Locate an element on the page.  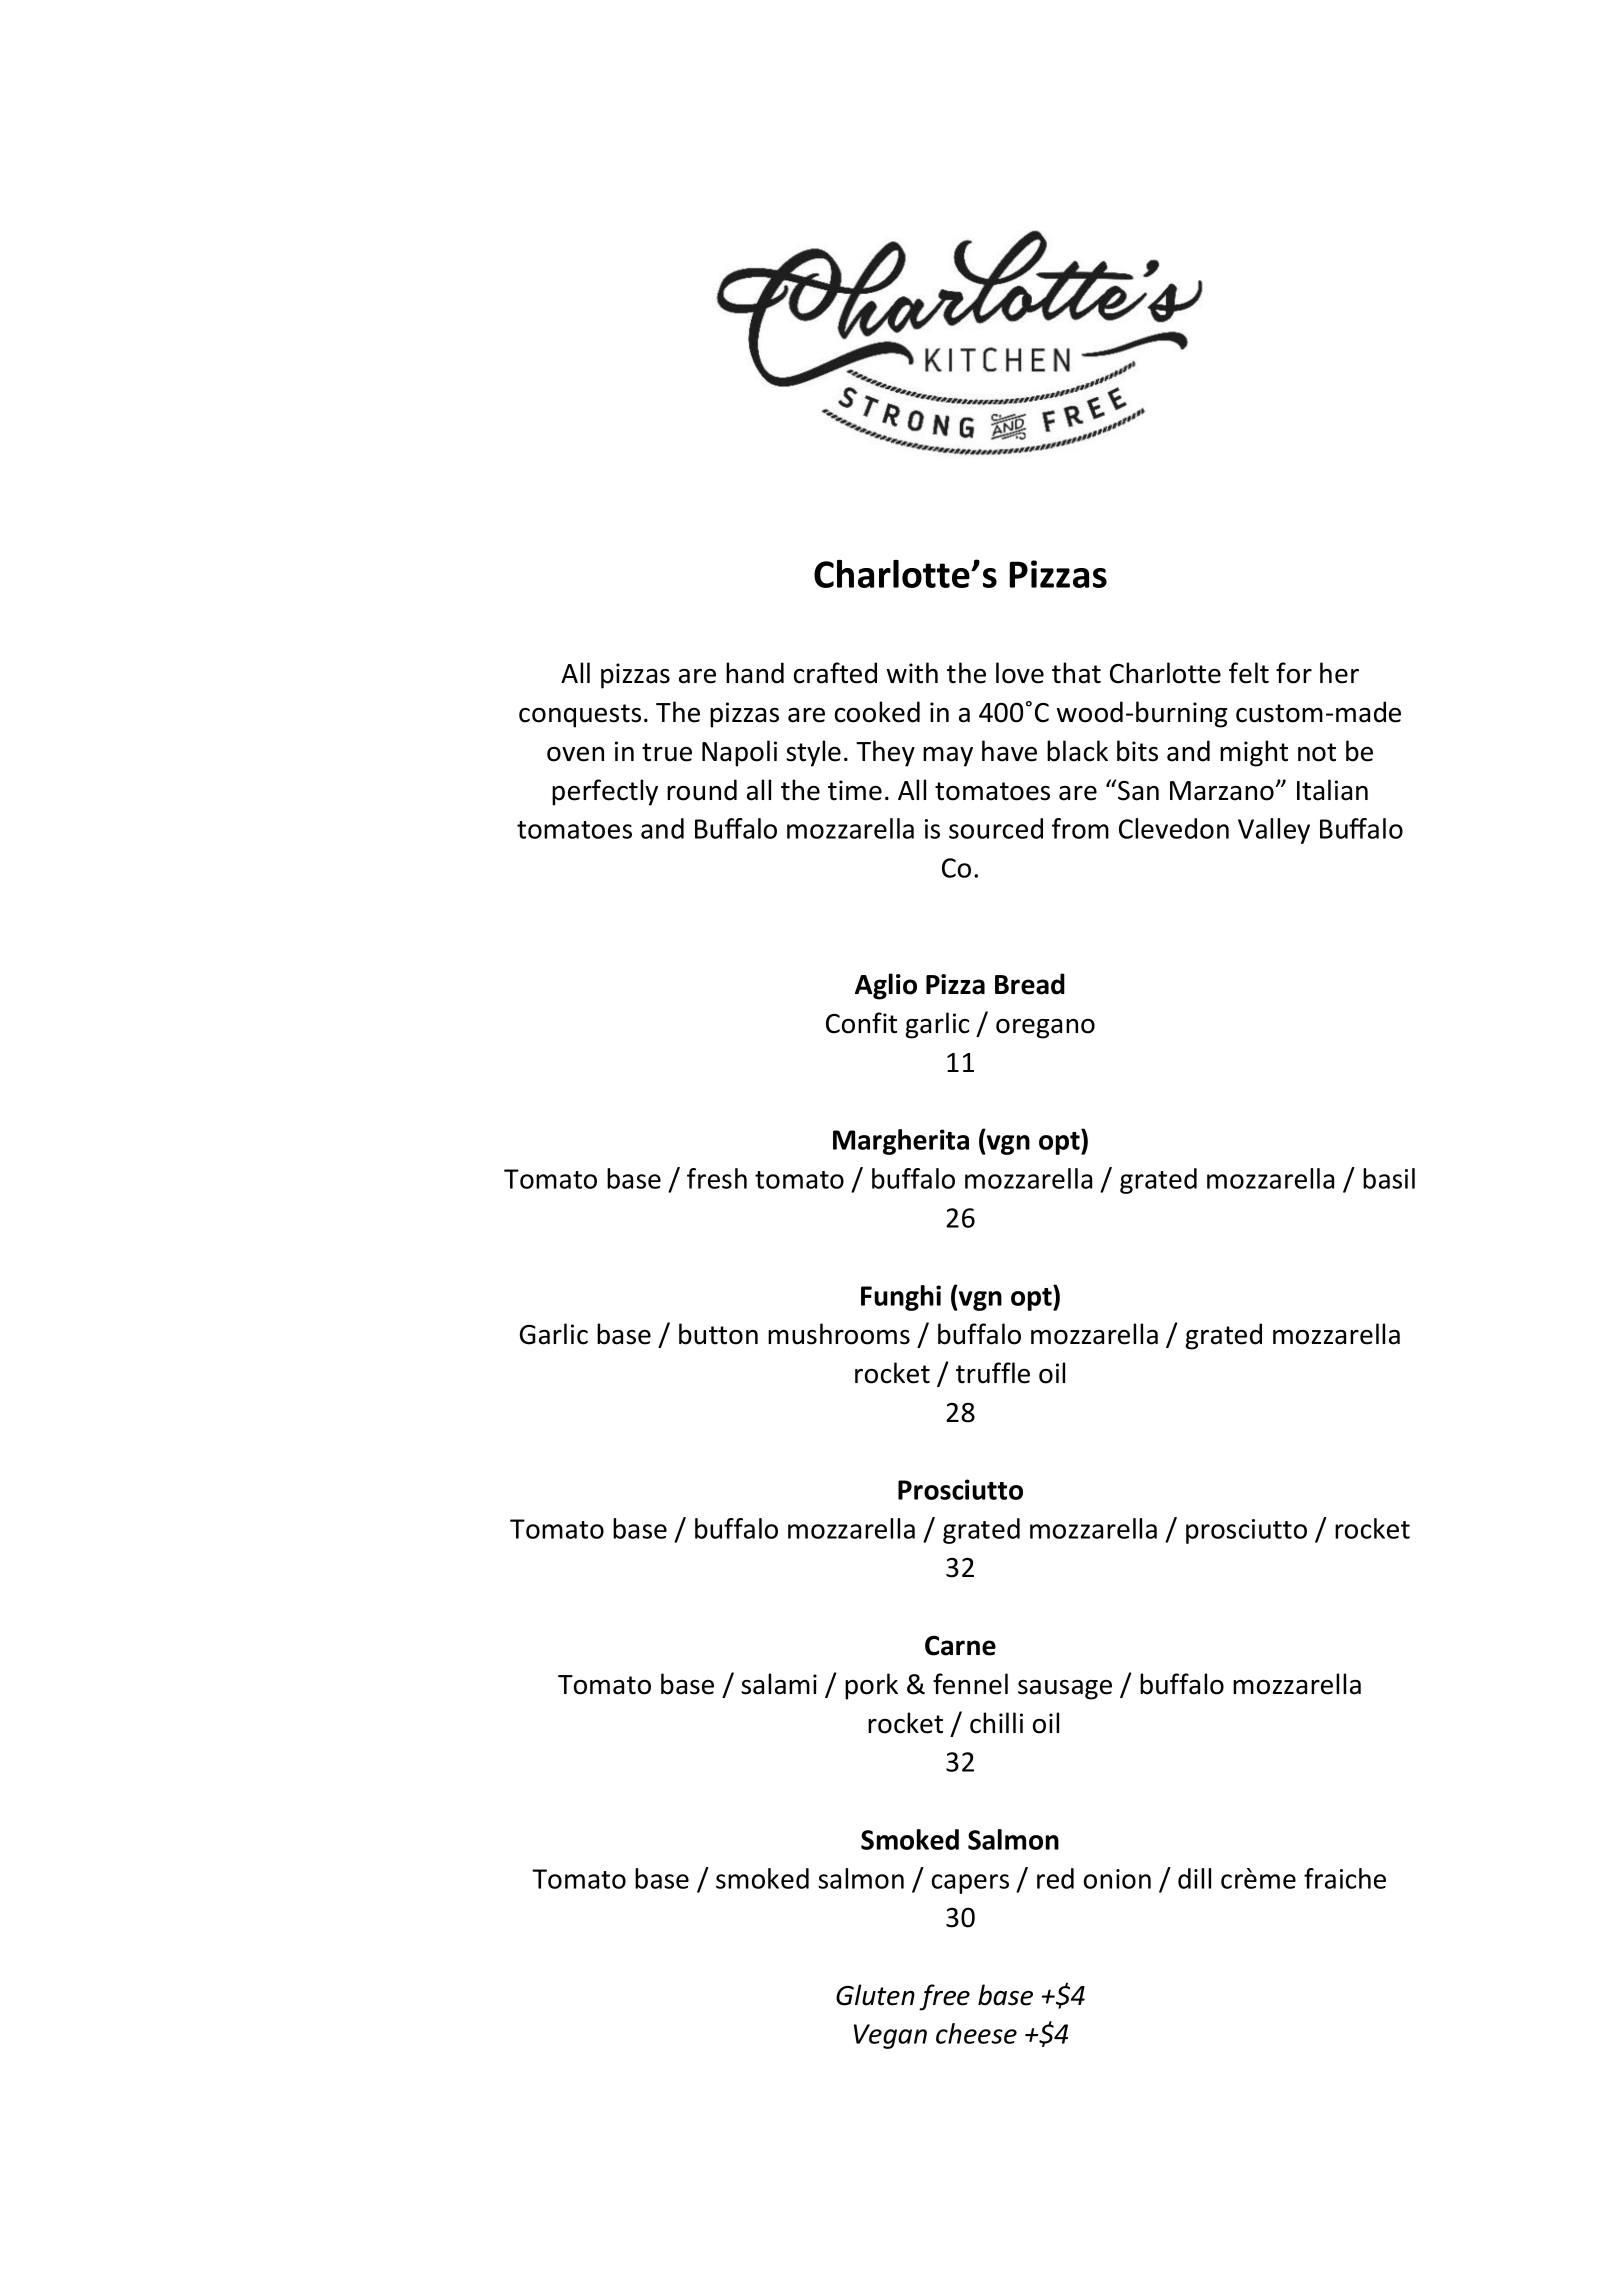
have is located at coordinates (1009, 751).
